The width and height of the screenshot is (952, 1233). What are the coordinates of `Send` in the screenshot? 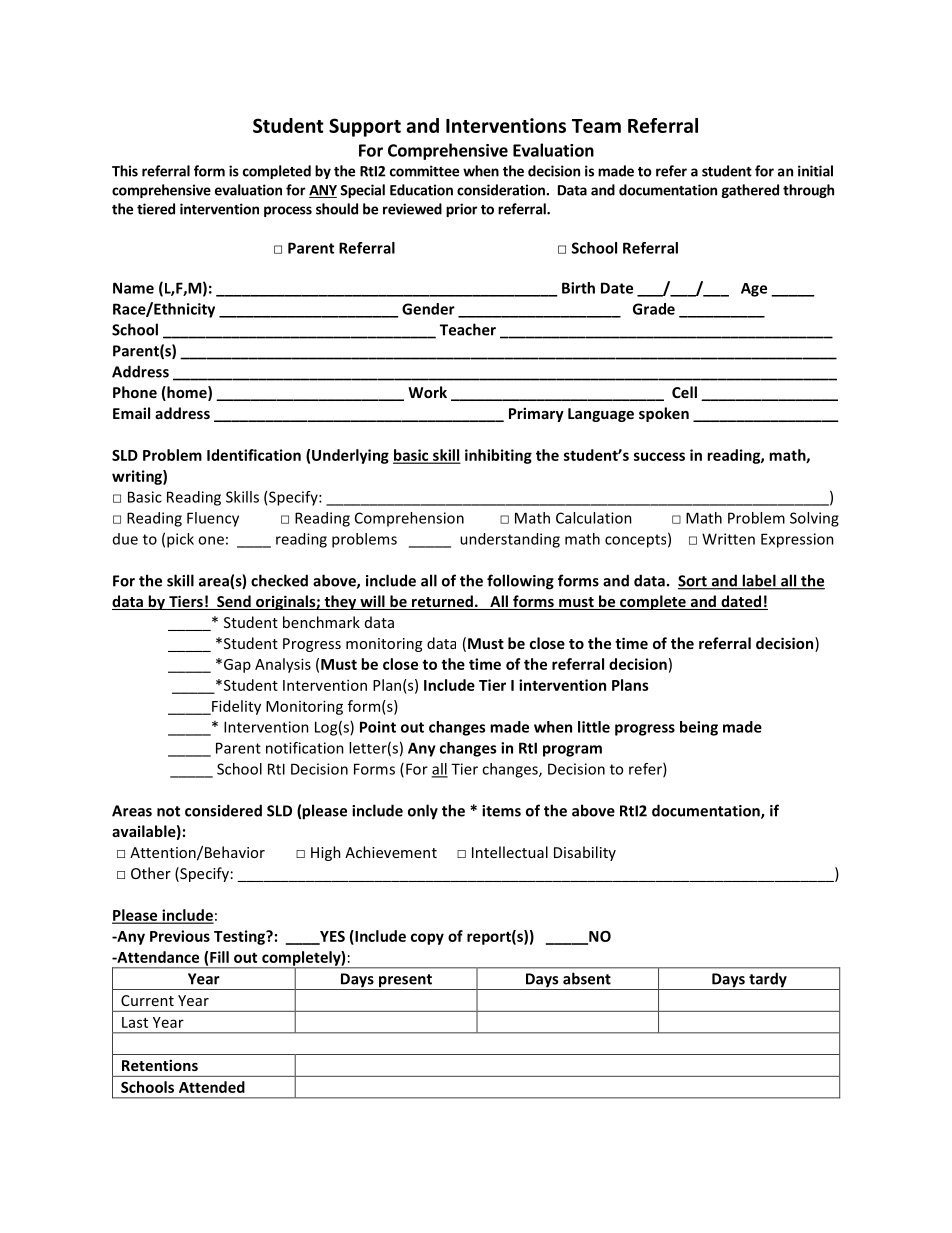 It's located at (234, 602).
